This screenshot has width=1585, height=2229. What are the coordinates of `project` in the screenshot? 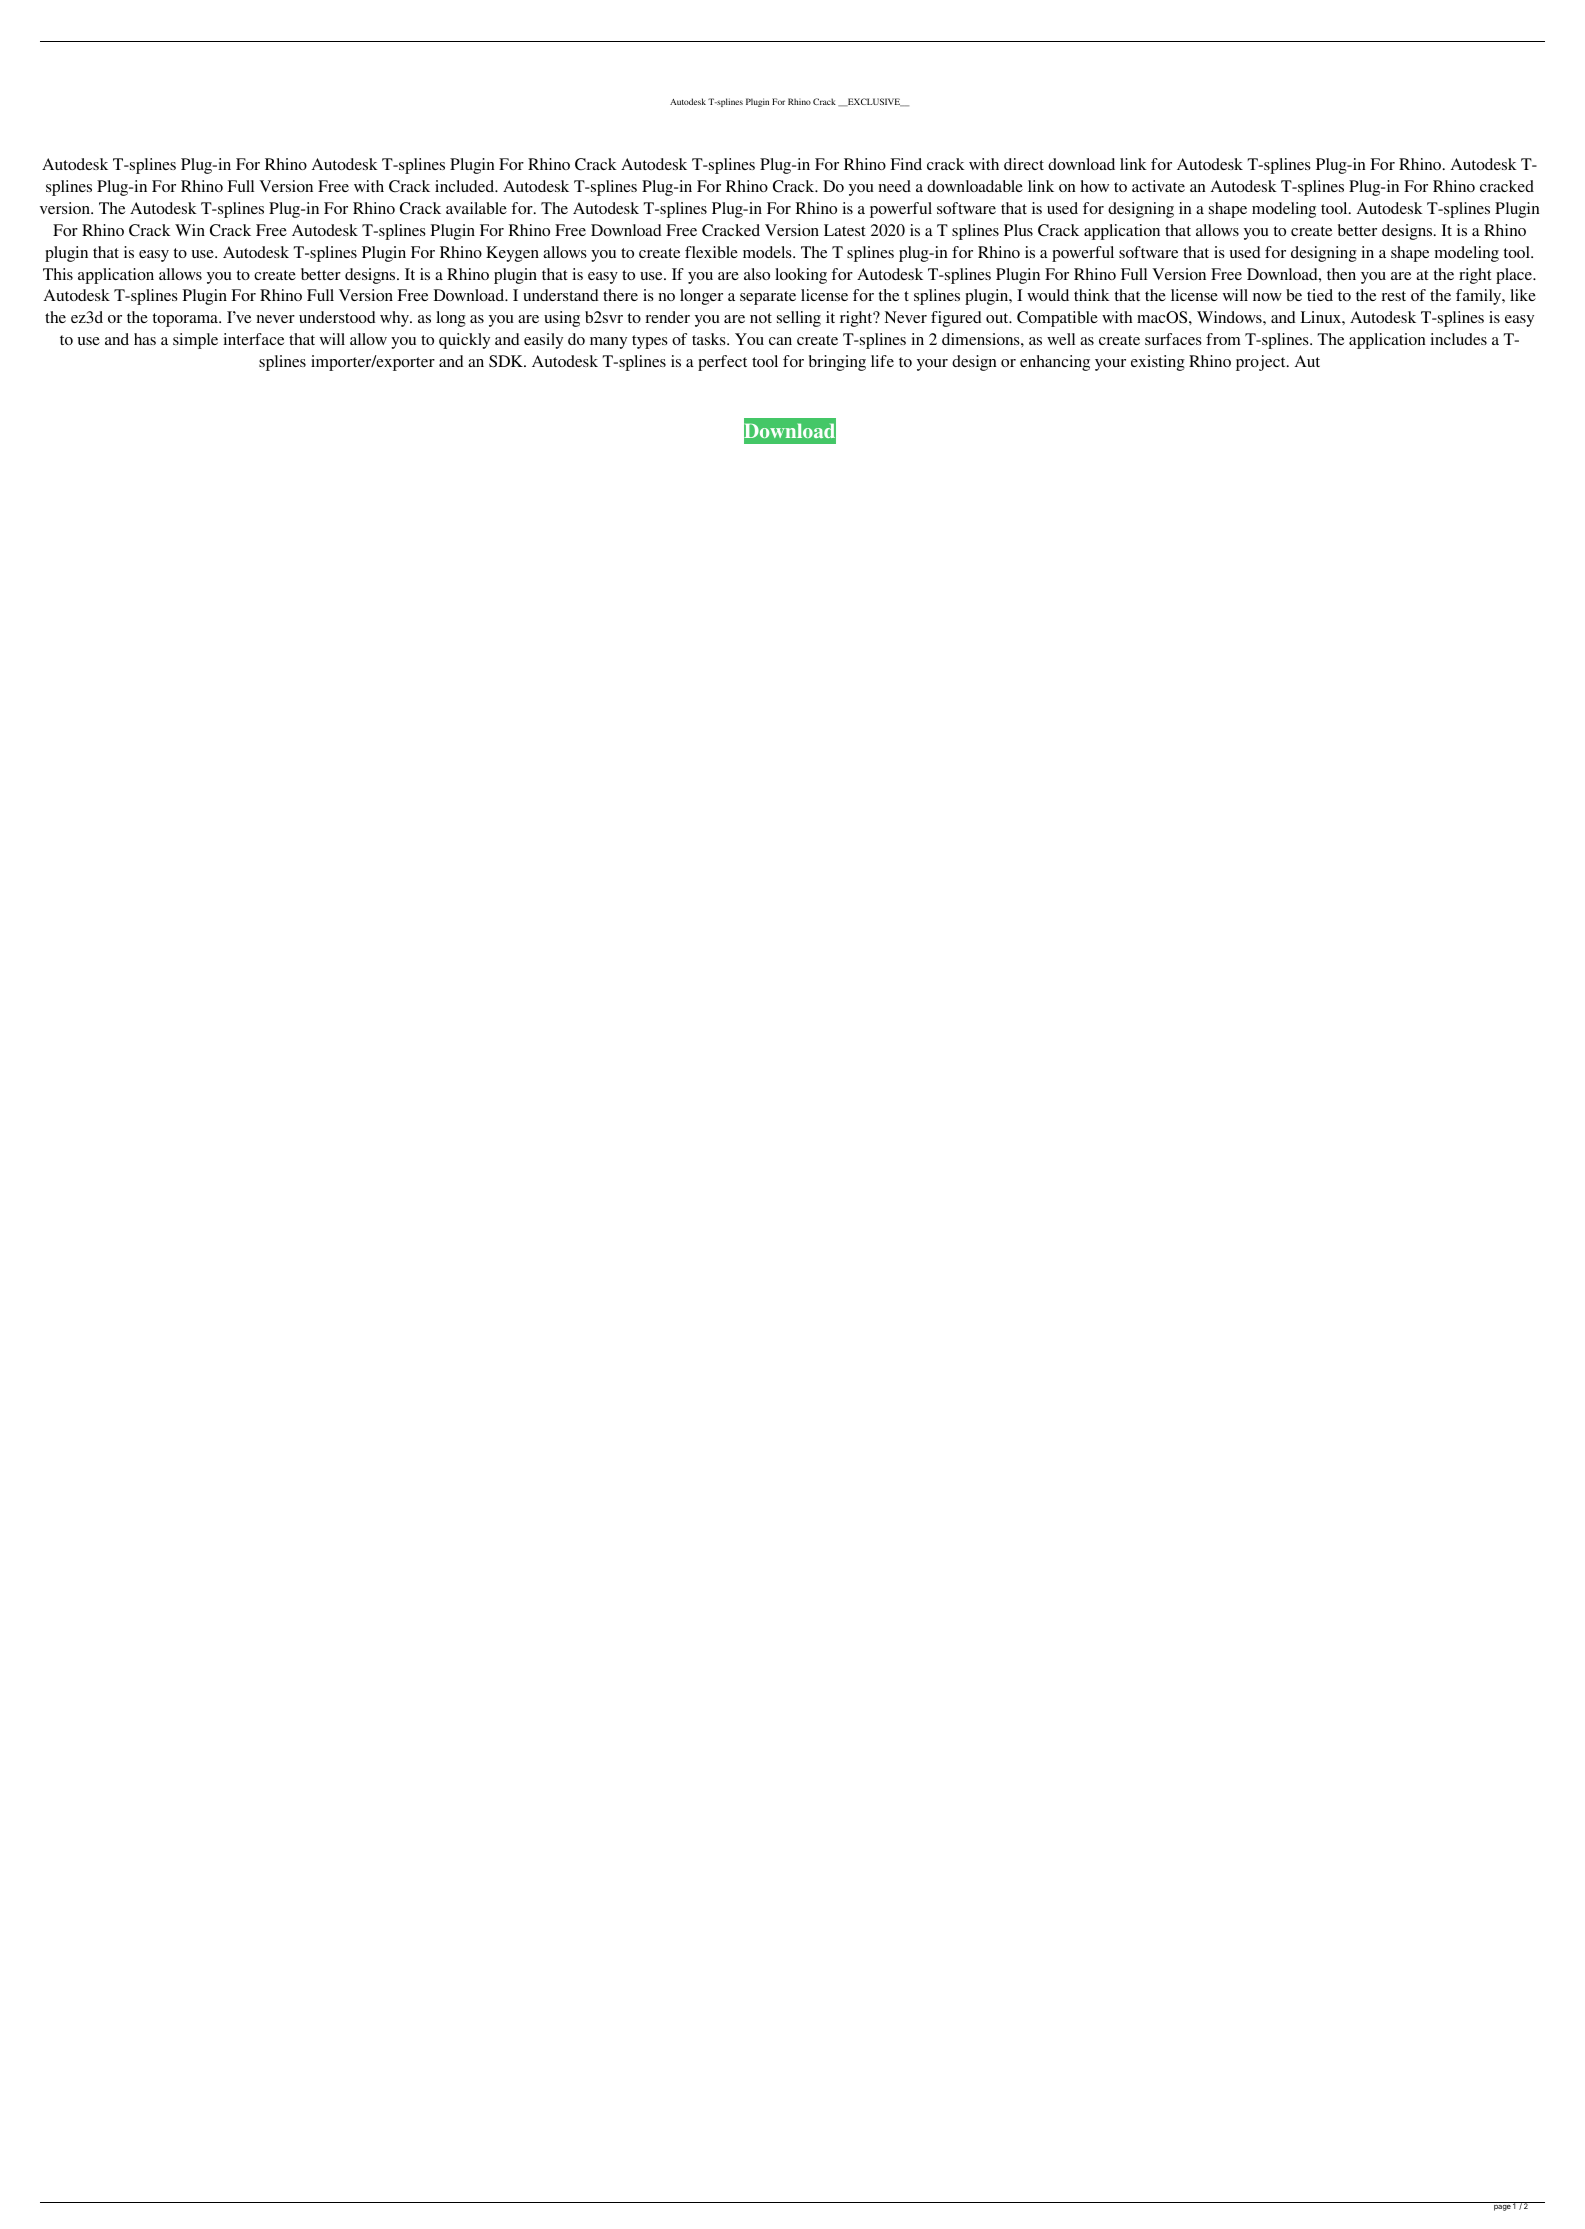 It's located at (1262, 363).
